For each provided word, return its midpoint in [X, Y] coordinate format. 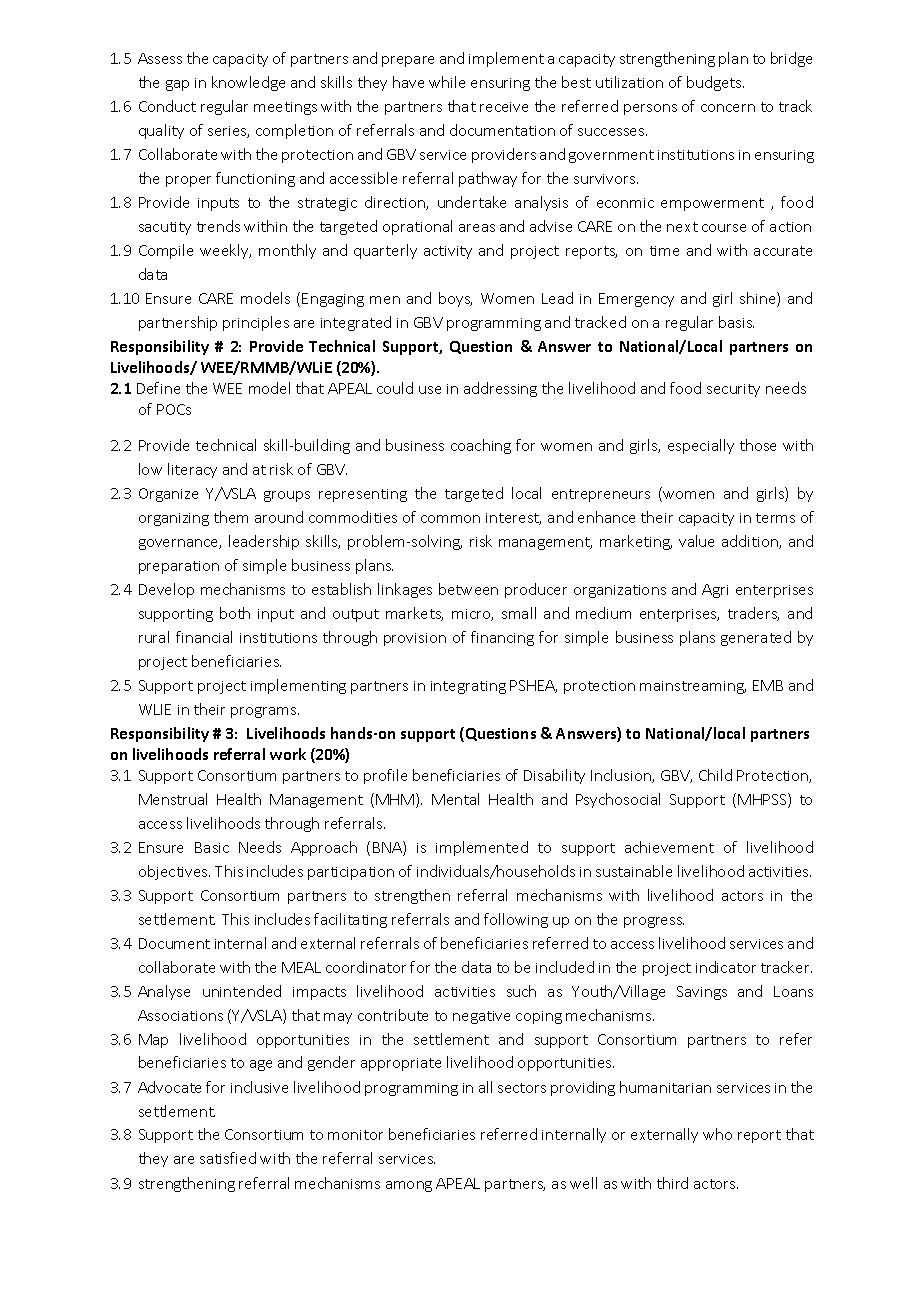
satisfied [228, 1158]
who [717, 1134]
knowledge [248, 83]
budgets [715, 83]
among [409, 1186]
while [447, 82]
